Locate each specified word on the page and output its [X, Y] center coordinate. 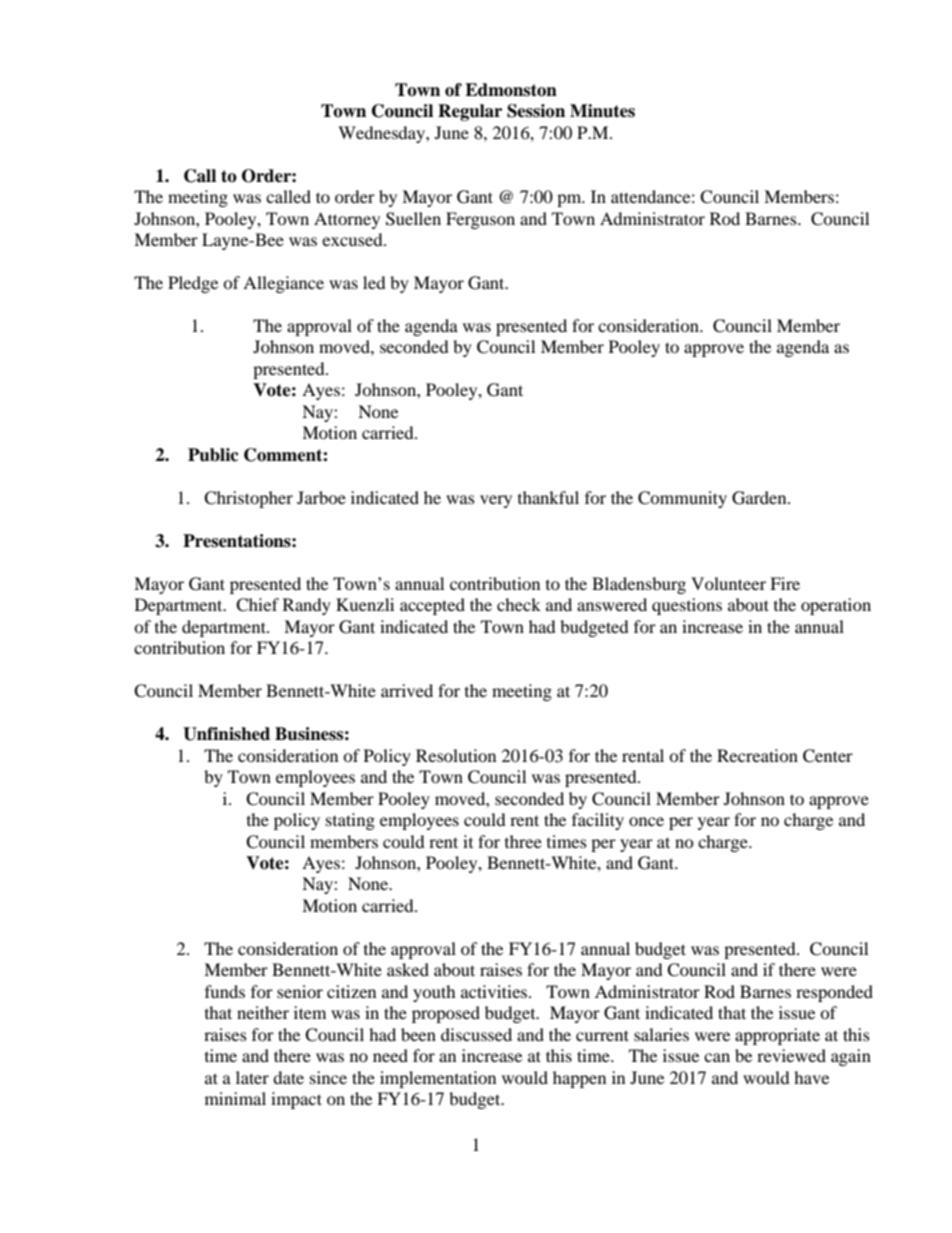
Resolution [456, 755]
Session [536, 111]
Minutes [602, 111]
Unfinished [226, 734]
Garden [760, 498]
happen [579, 1079]
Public [213, 455]
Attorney [347, 220]
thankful [548, 497]
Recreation [757, 755]
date [288, 1077]
